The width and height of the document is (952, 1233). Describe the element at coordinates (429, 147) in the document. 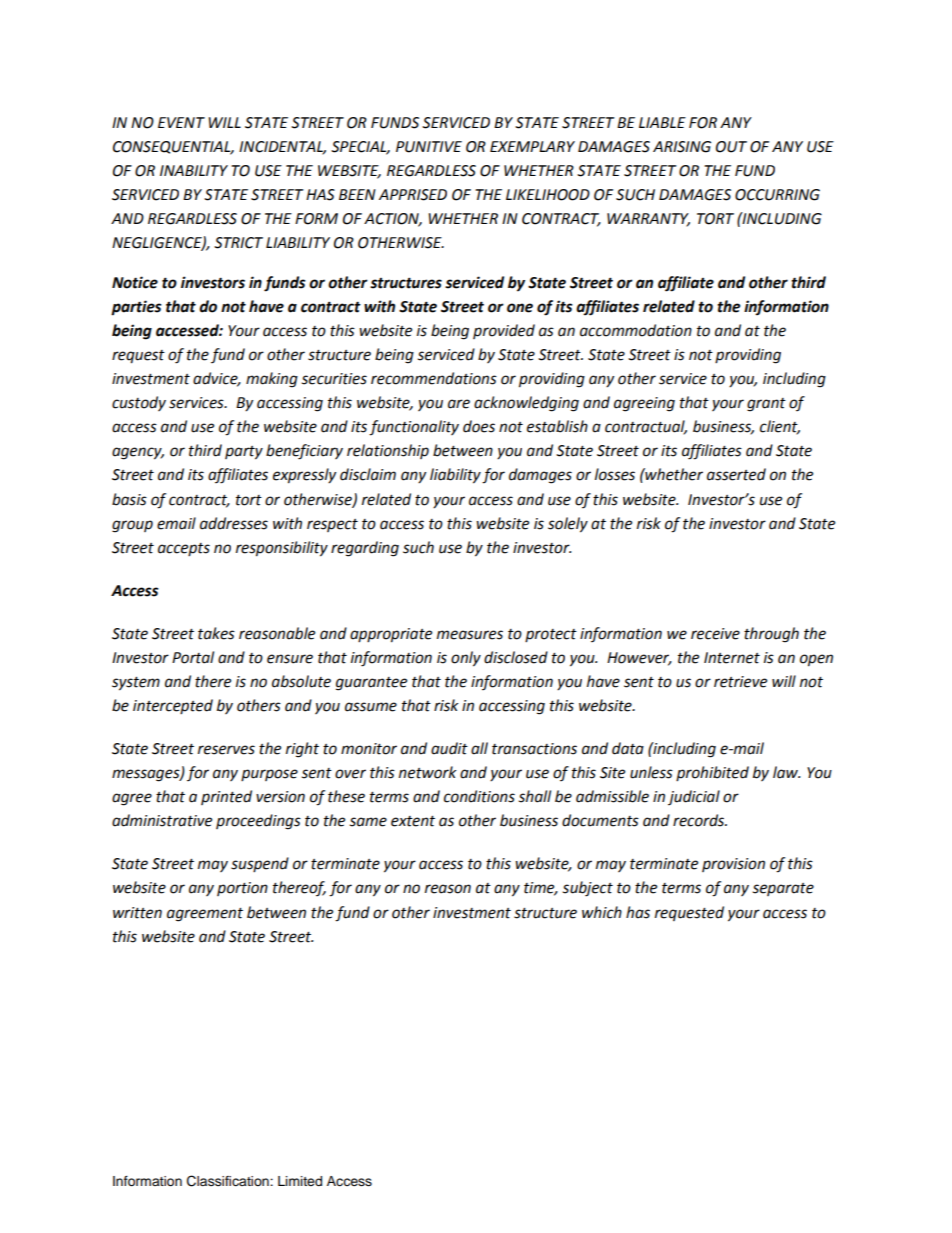

I see `PUNITIVE` at that location.
